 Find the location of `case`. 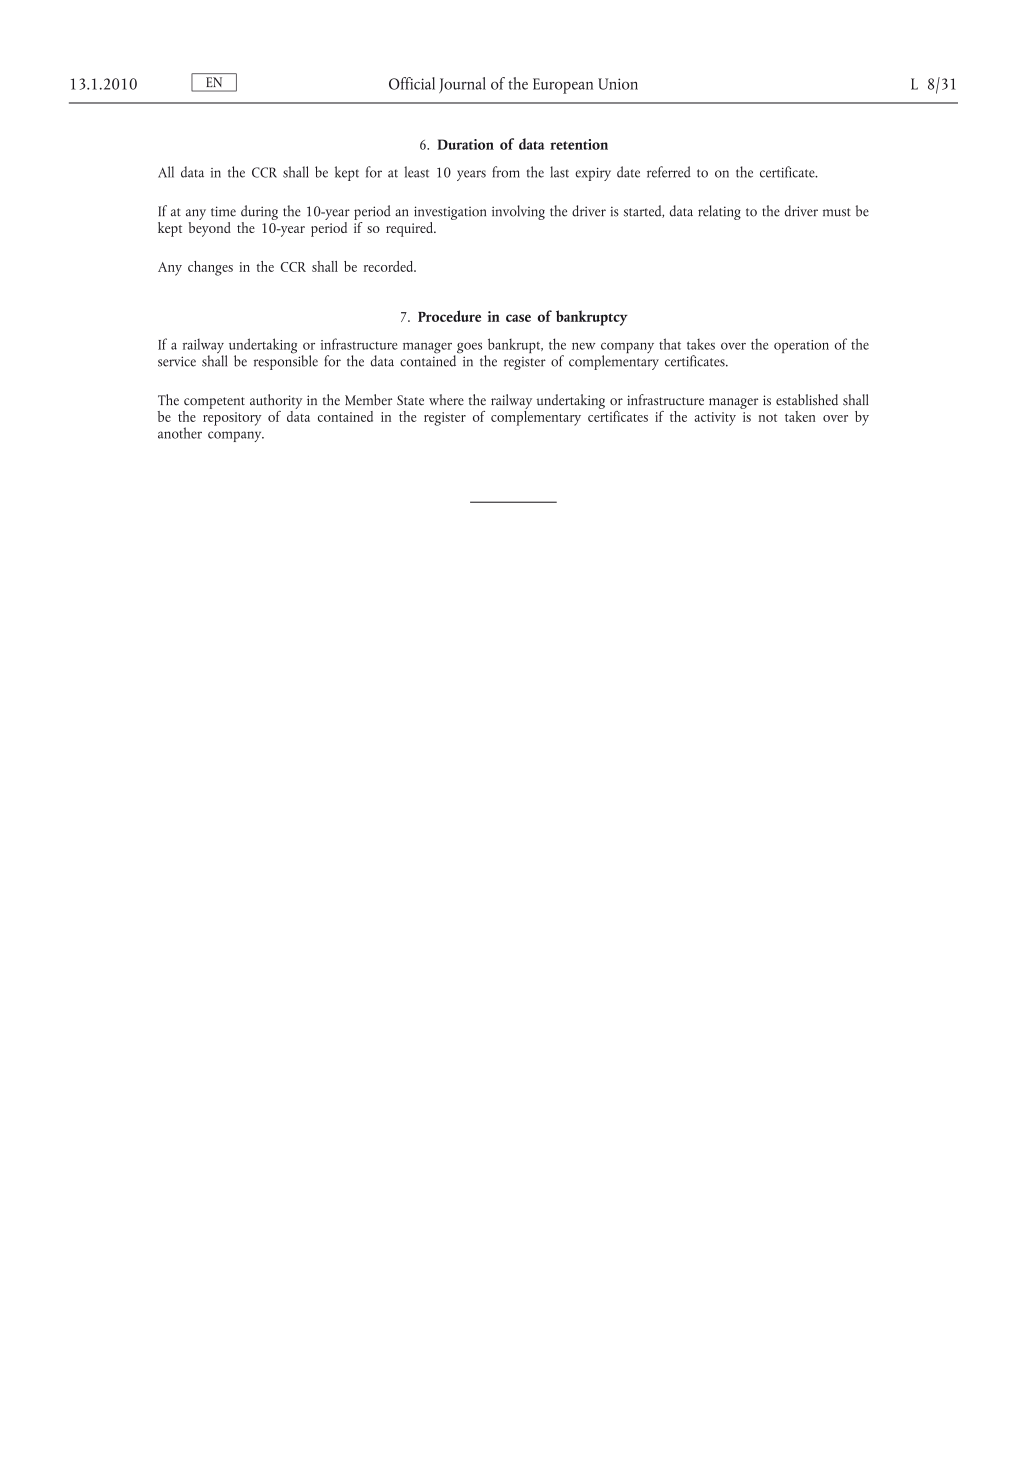

case is located at coordinates (518, 318).
